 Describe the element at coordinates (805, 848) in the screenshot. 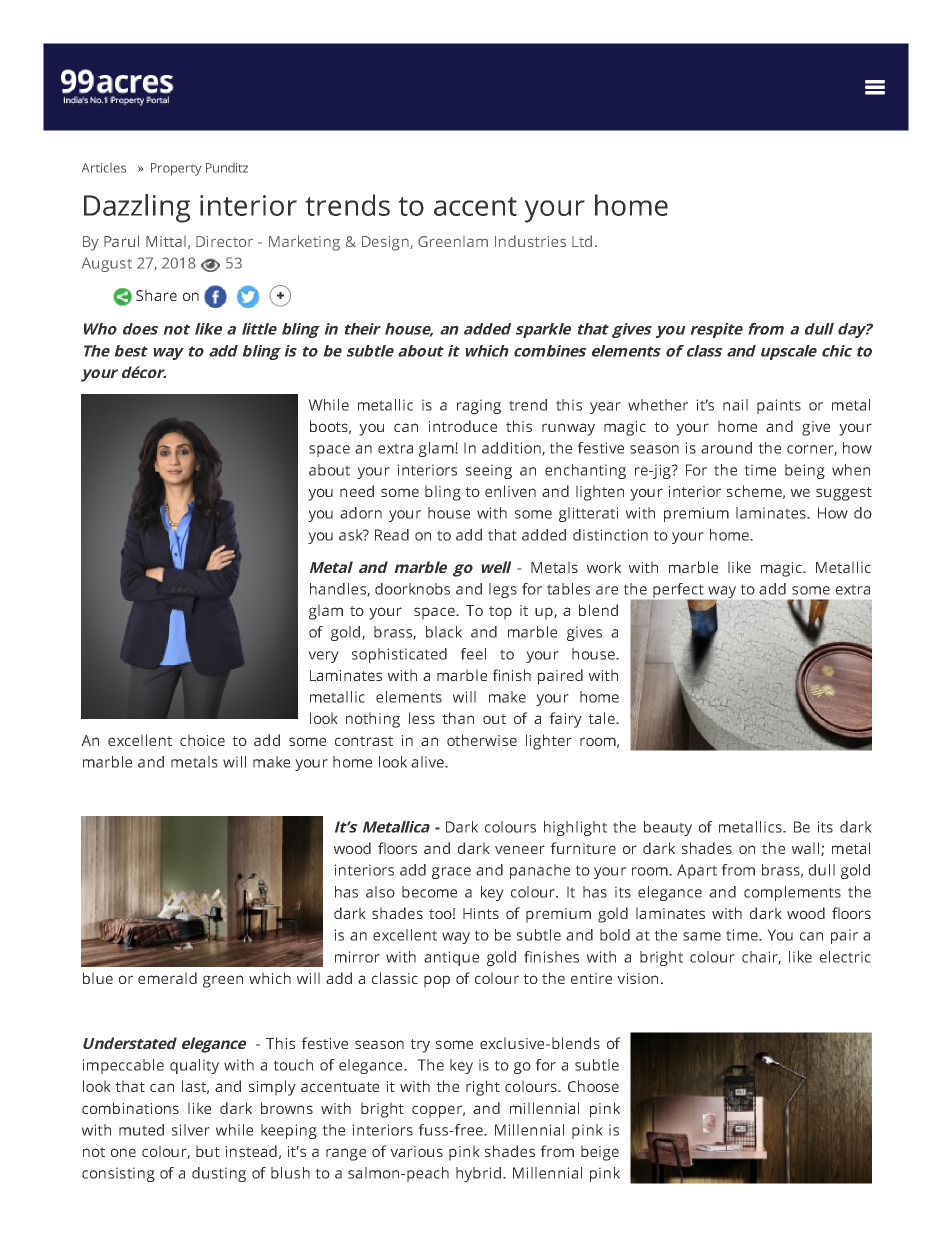

I see `wall` at that location.
